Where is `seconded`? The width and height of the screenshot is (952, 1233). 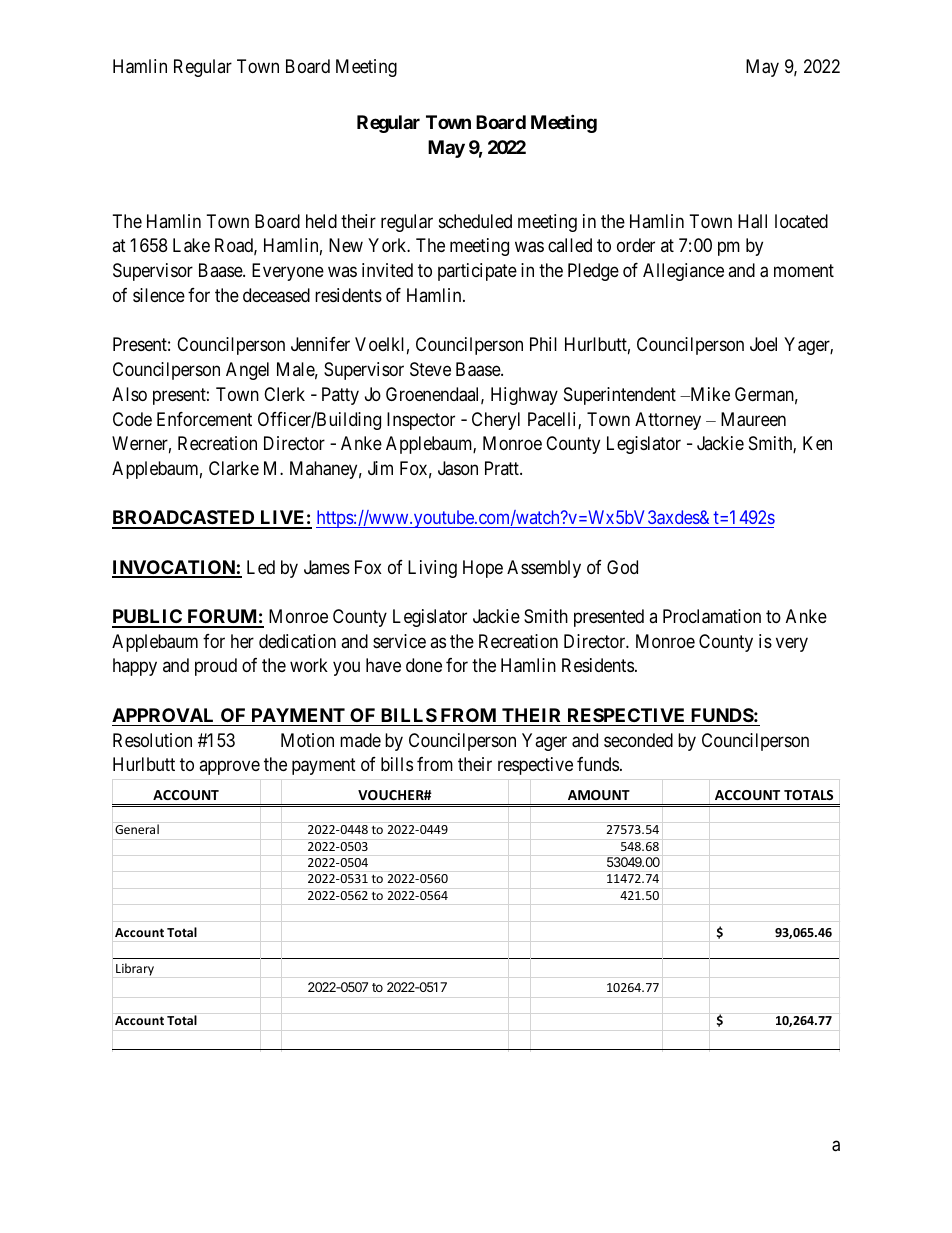 seconded is located at coordinates (638, 740).
